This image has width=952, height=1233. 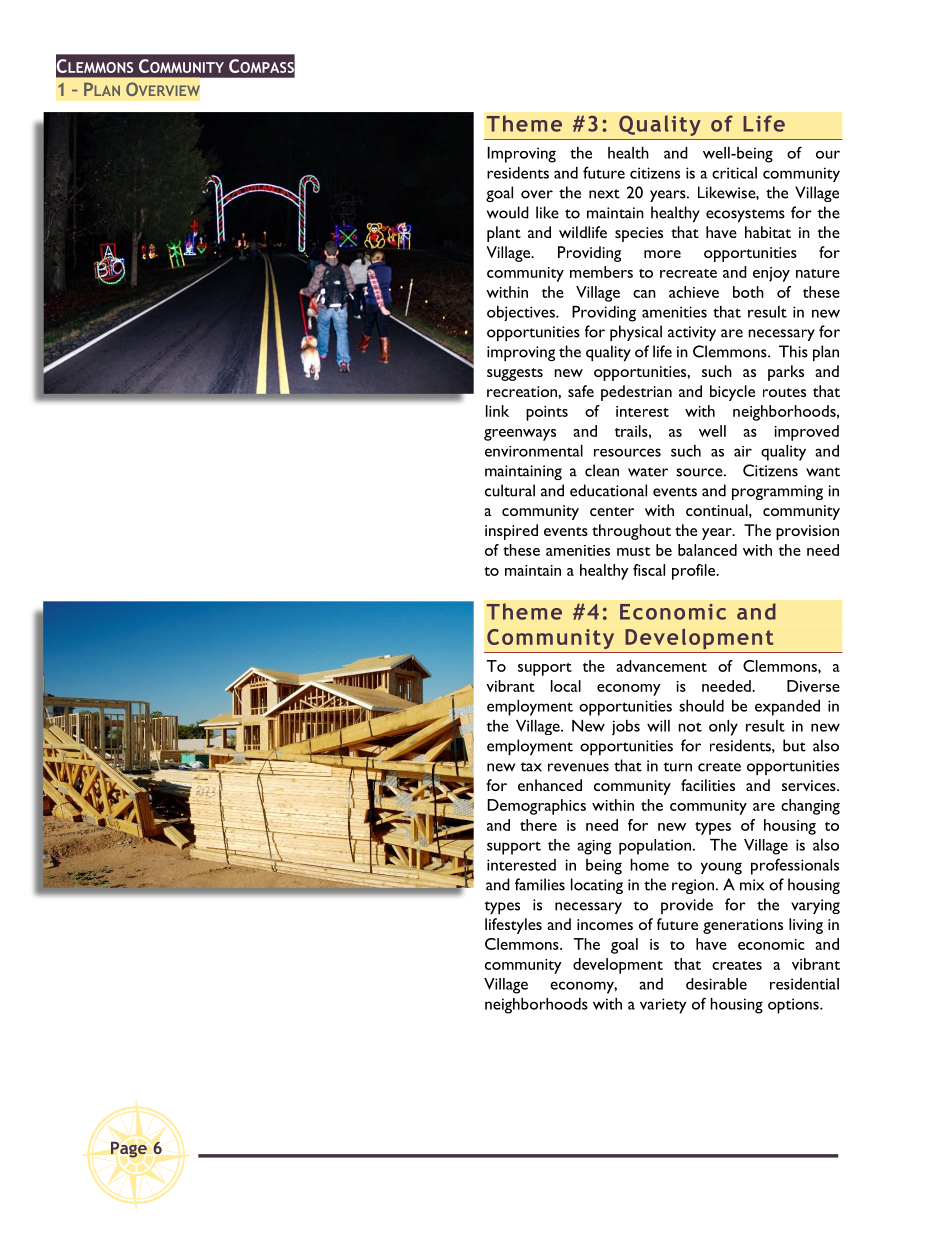 What do you see at coordinates (129, 1150) in the image?
I see `Page` at bounding box center [129, 1150].
